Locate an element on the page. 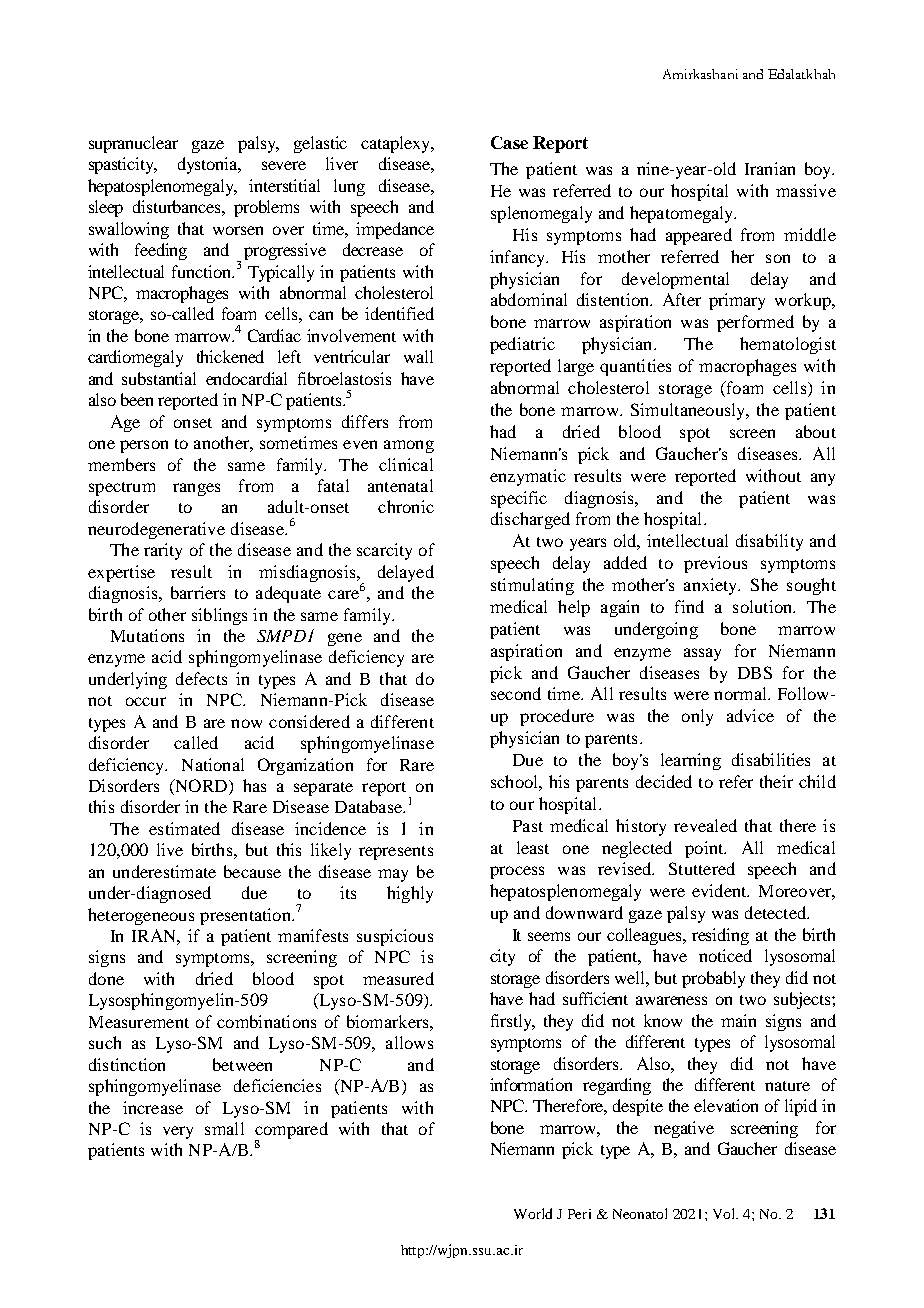  person is located at coordinates (144, 446).
